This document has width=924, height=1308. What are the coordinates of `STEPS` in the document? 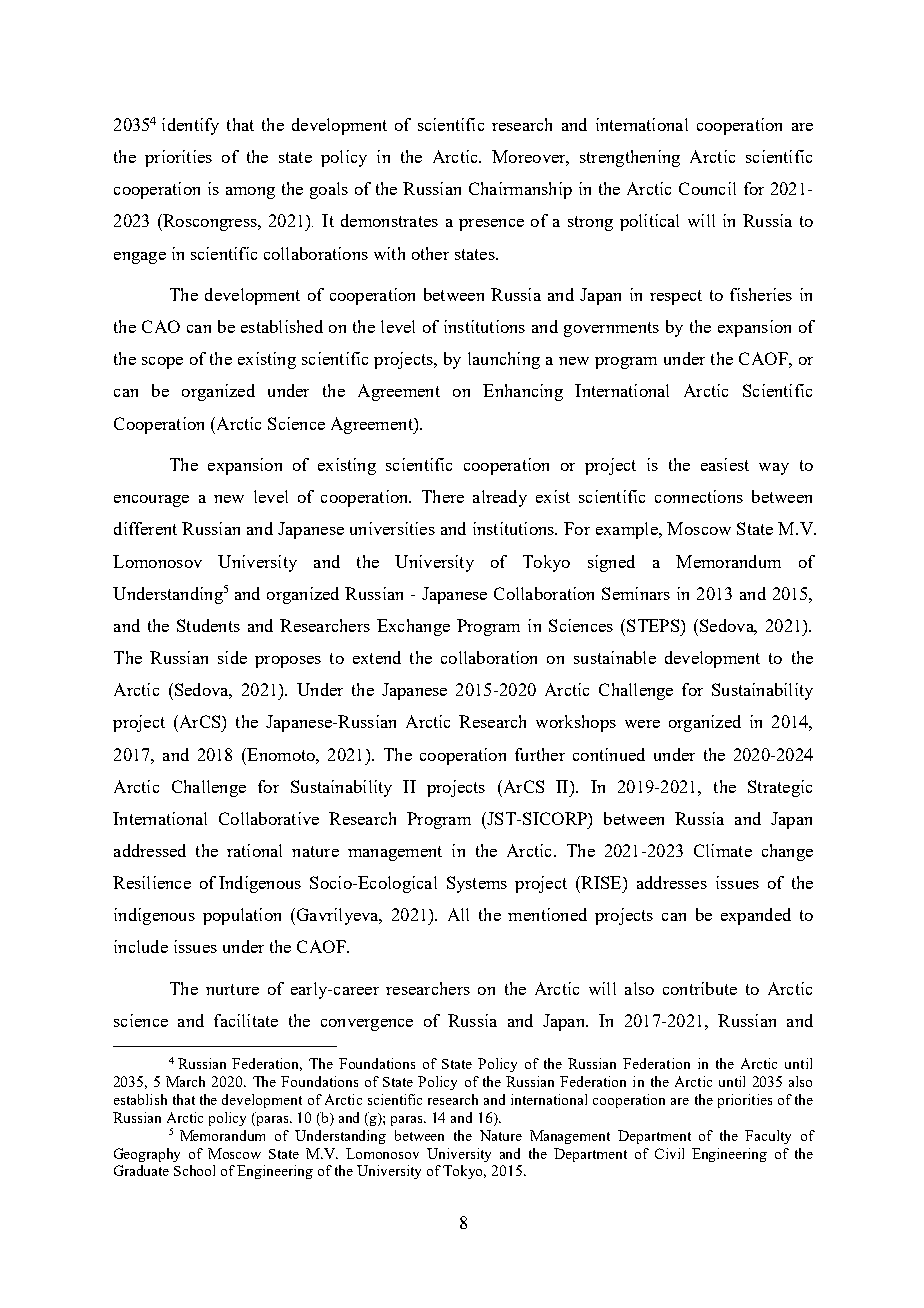 It's located at (654, 625).
